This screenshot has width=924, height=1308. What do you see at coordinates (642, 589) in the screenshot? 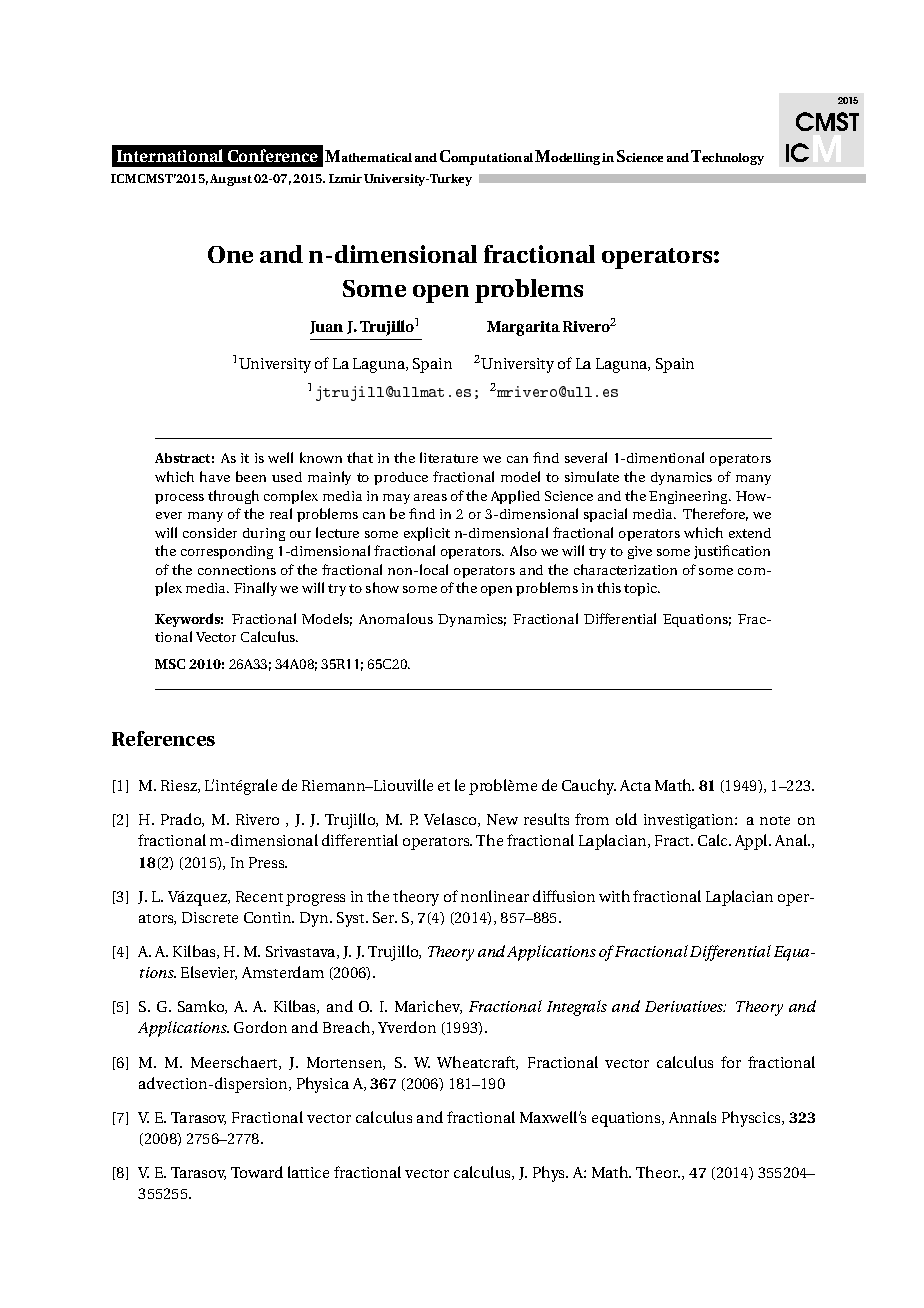
I see `topic` at bounding box center [642, 589].
